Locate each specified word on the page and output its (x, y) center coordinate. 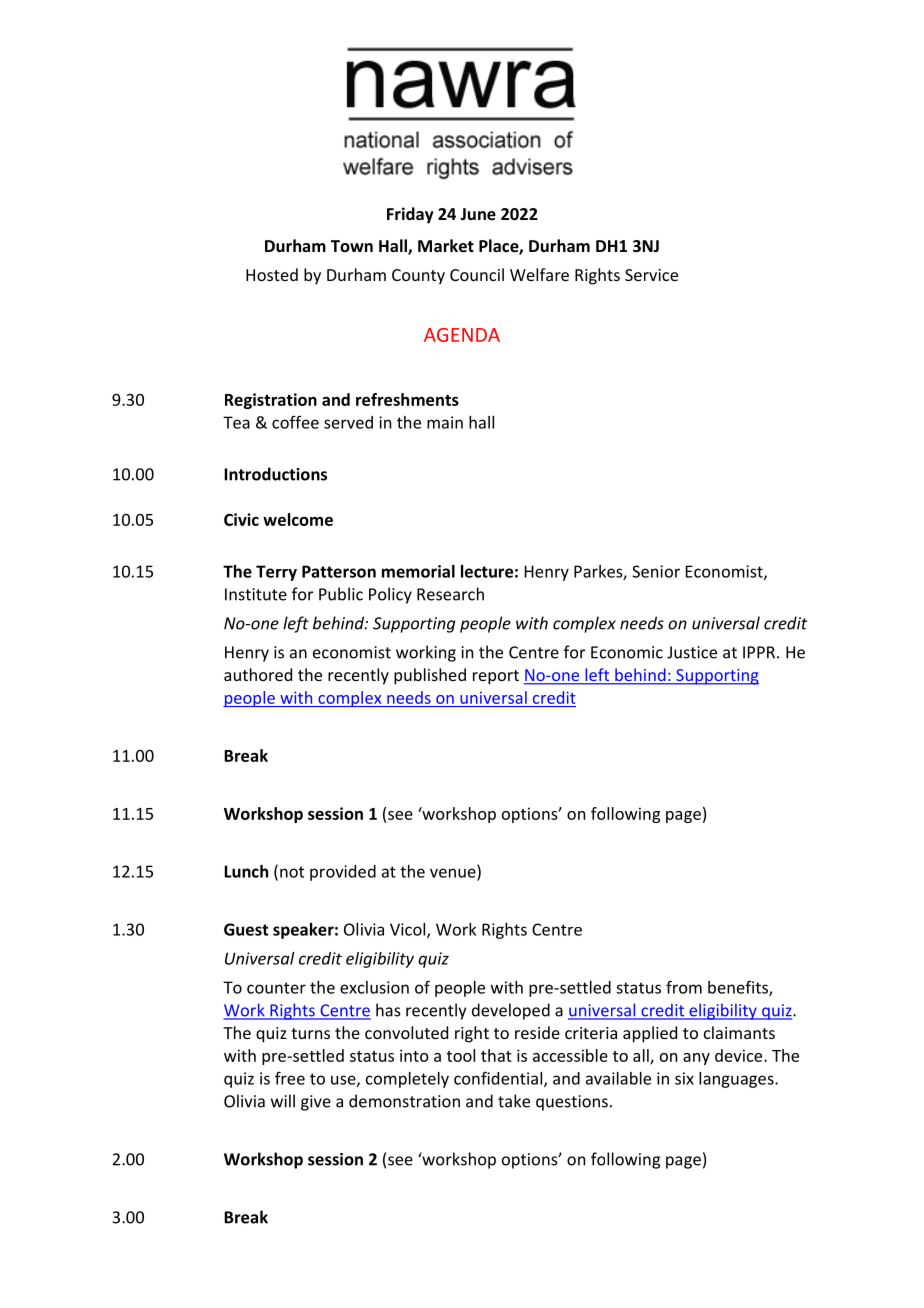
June (478, 214)
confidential (499, 1079)
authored (258, 674)
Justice (692, 652)
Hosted (272, 274)
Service (651, 275)
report (496, 677)
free (290, 1078)
